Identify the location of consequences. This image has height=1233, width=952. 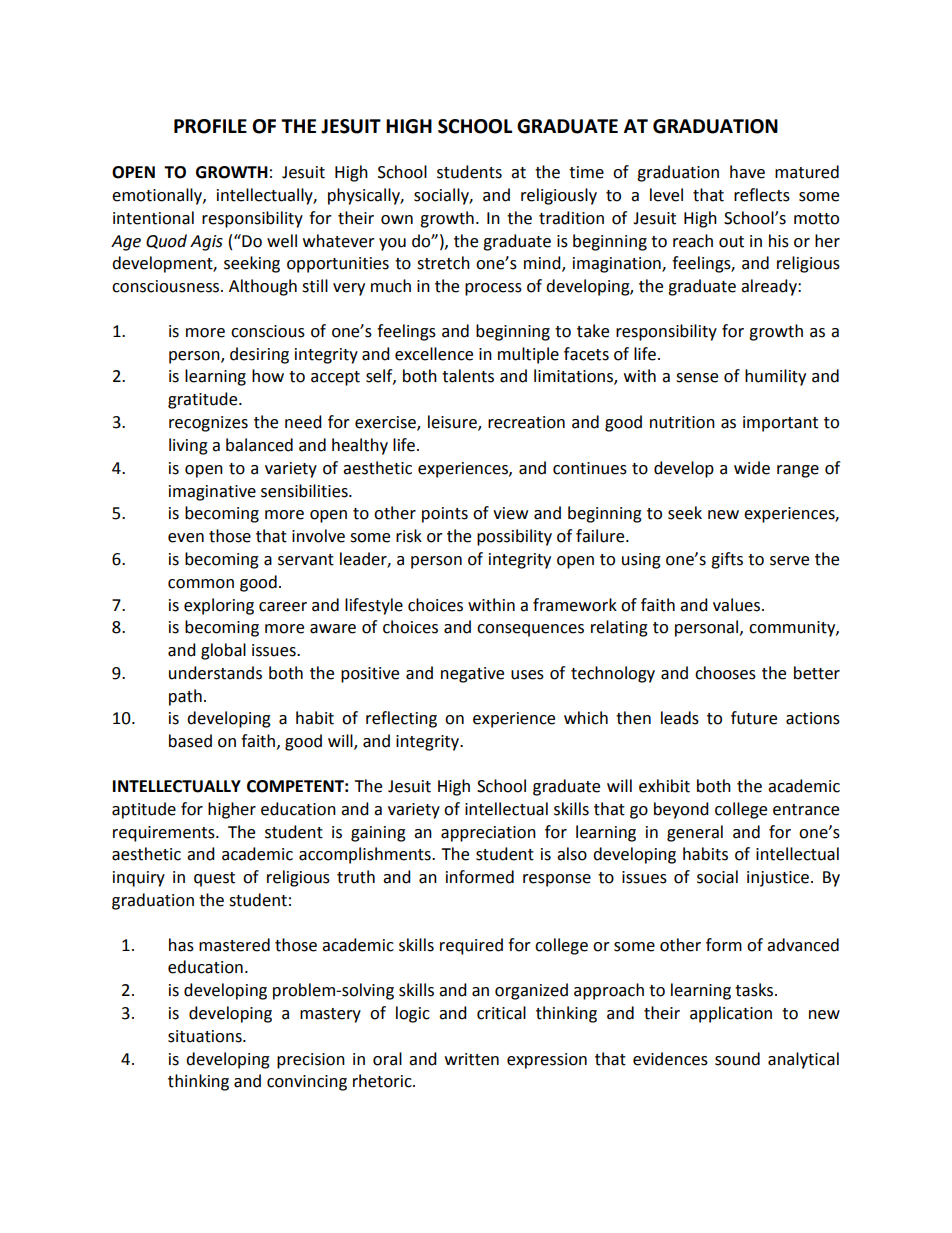
(530, 630).
